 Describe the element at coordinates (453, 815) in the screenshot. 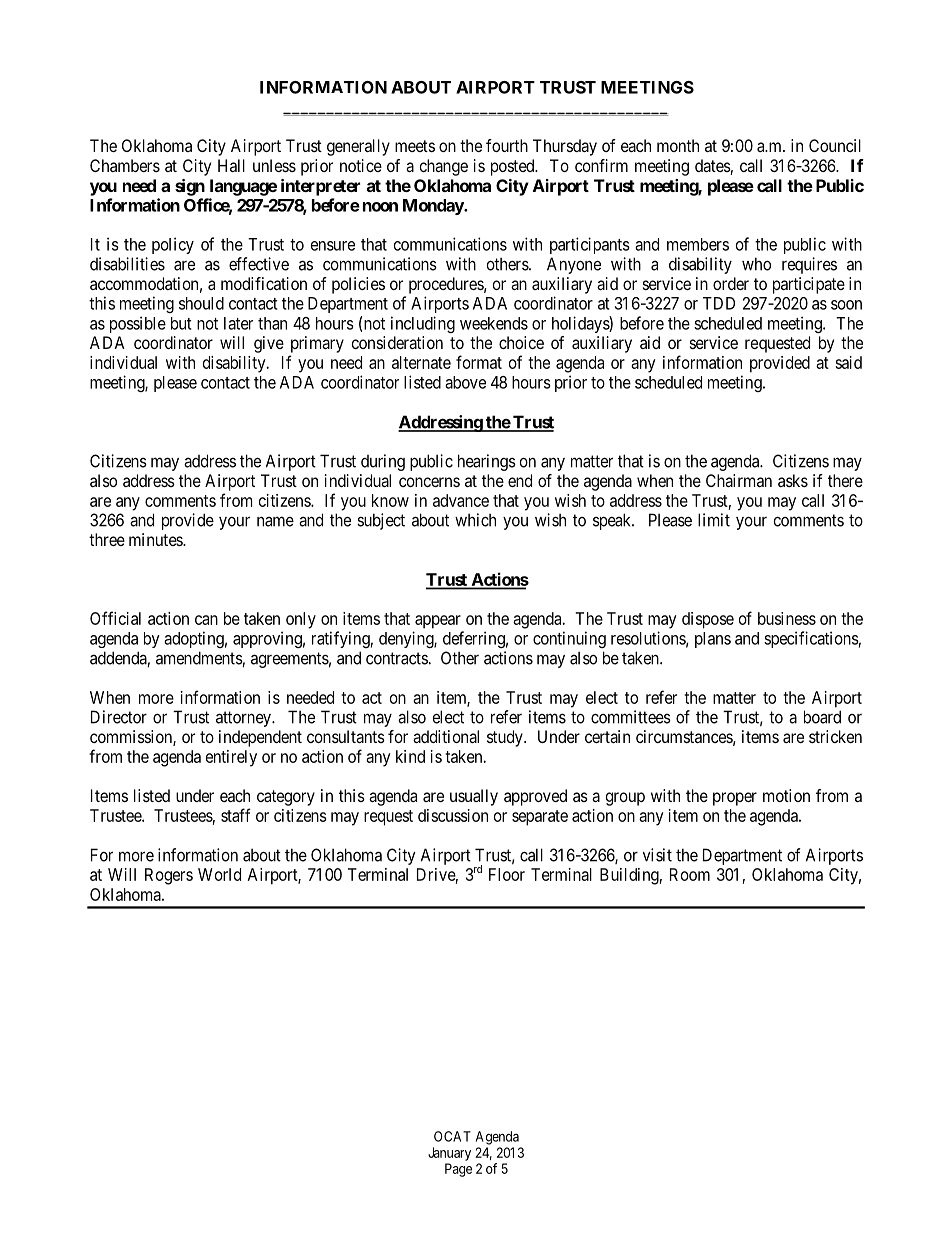

I see `discussion` at that location.
